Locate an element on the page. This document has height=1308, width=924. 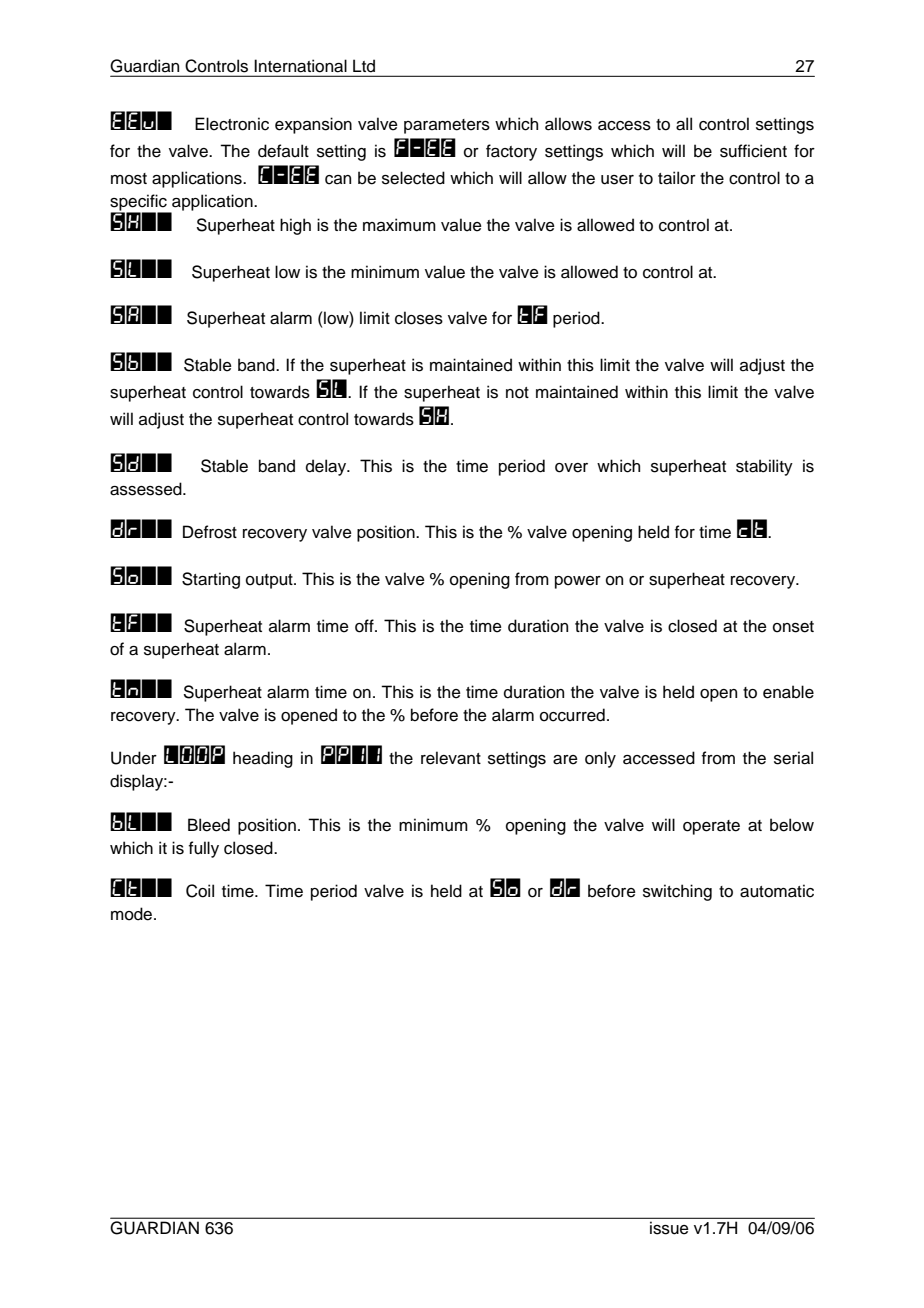
onset is located at coordinates (793, 627).
